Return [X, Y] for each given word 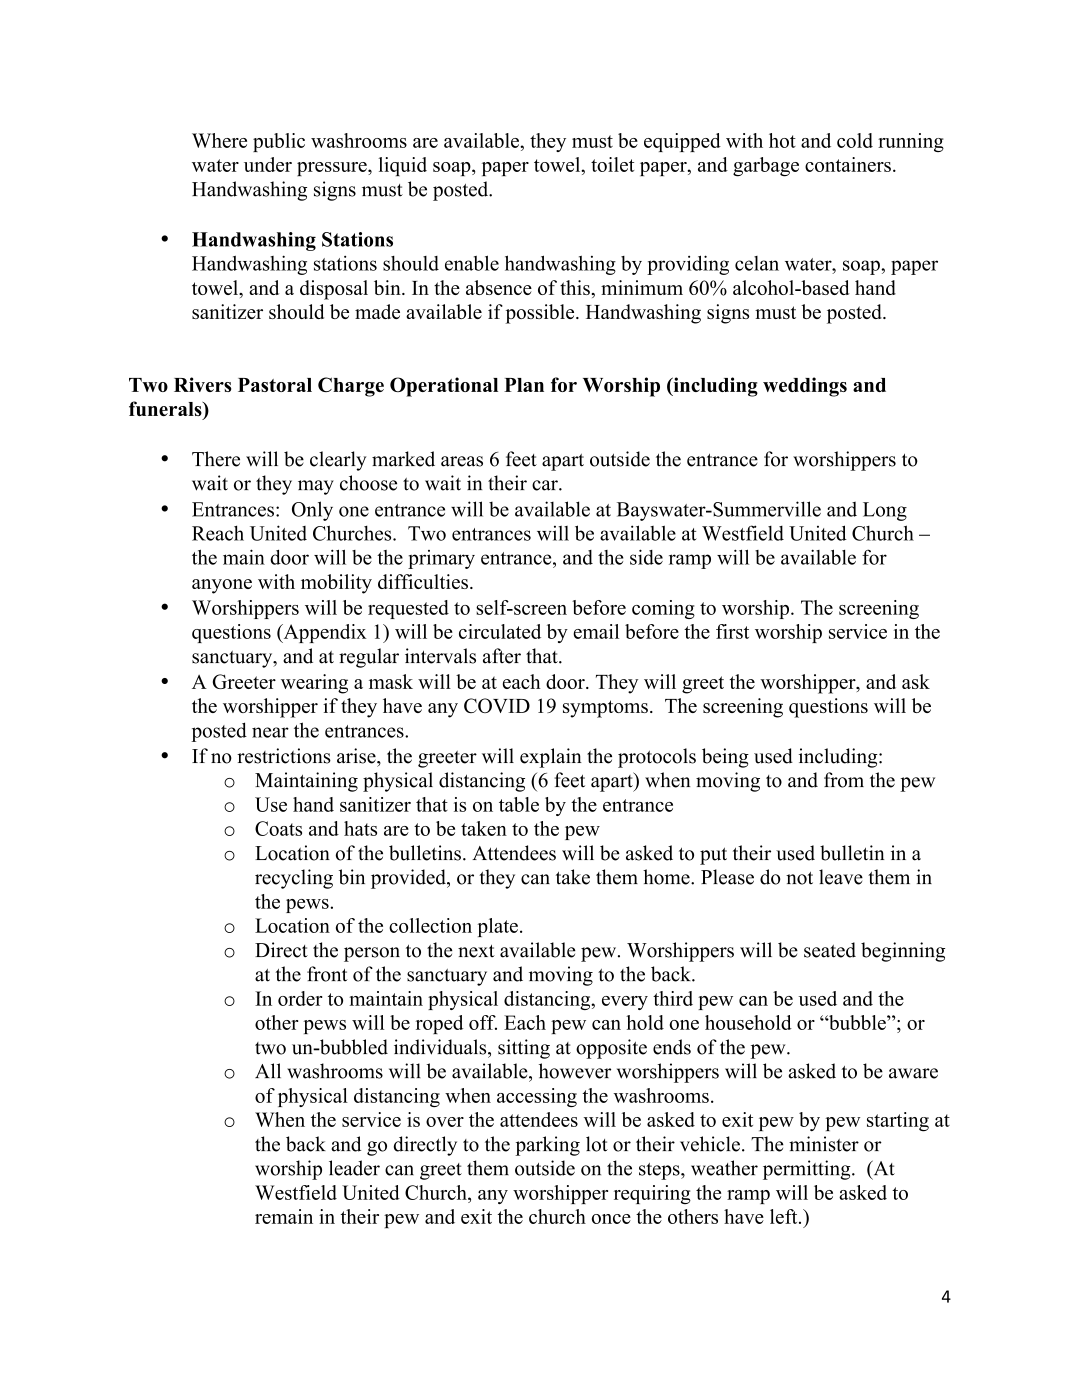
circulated [500, 631]
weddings [805, 387]
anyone [222, 586]
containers [848, 164]
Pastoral [275, 385]
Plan [524, 385]
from [844, 780]
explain [551, 758]
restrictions [284, 756]
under [268, 164]
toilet [612, 164]
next [476, 951]
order [300, 998]
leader [354, 1168]
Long [885, 511]
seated [830, 950]
